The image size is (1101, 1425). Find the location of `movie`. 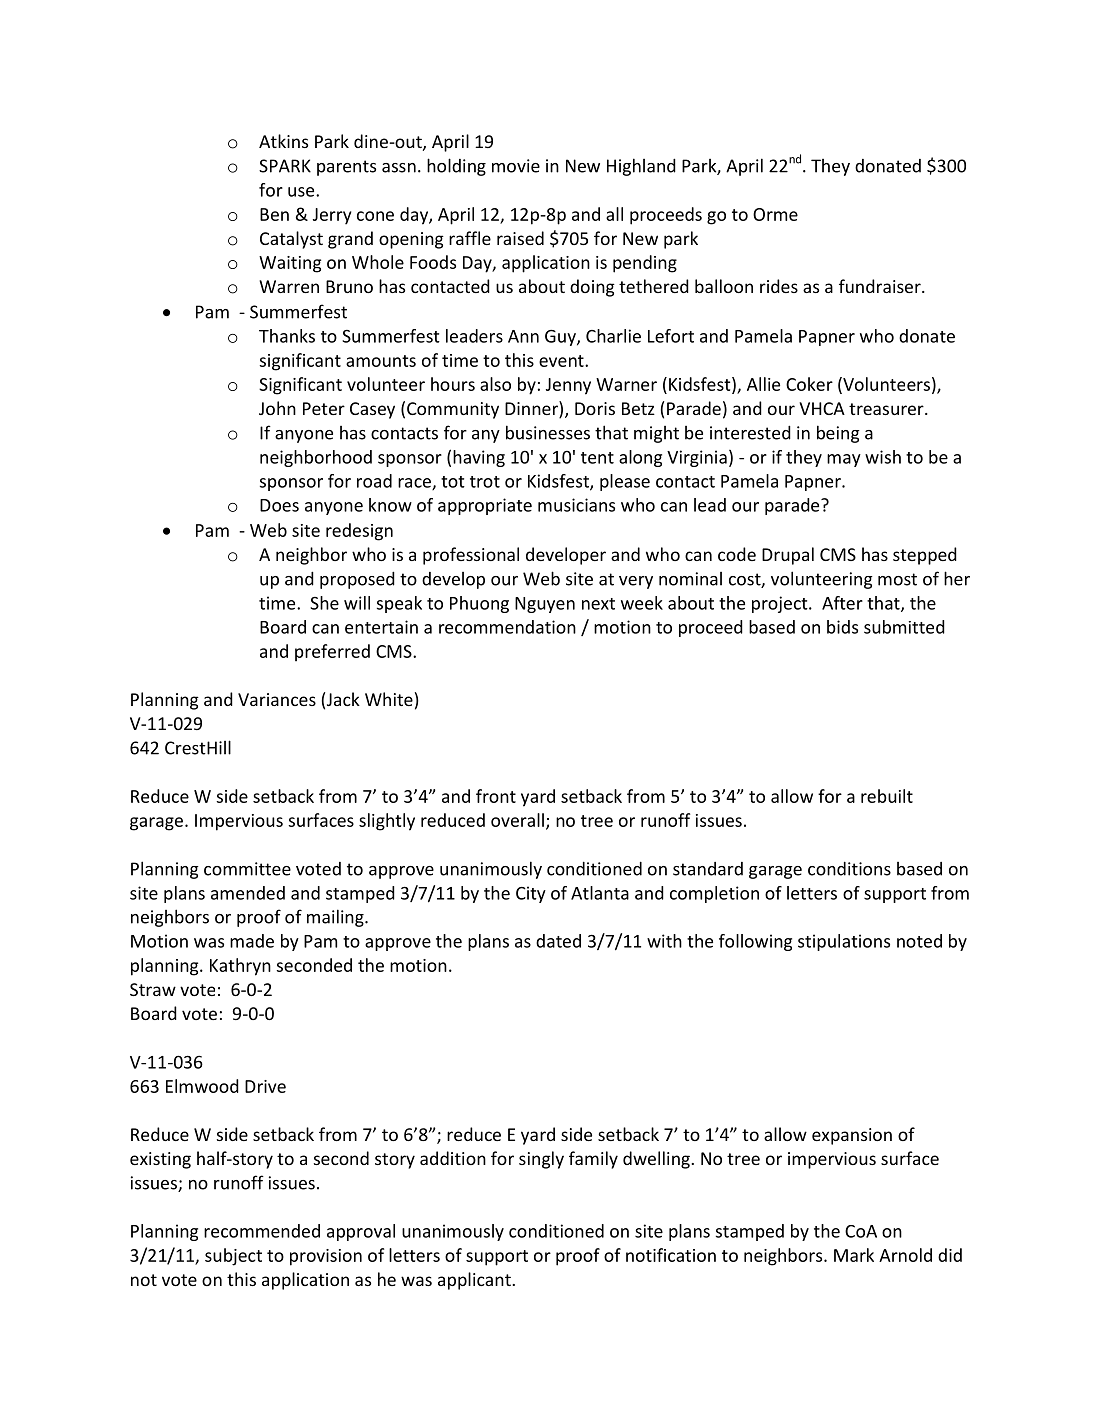

movie is located at coordinates (516, 166).
